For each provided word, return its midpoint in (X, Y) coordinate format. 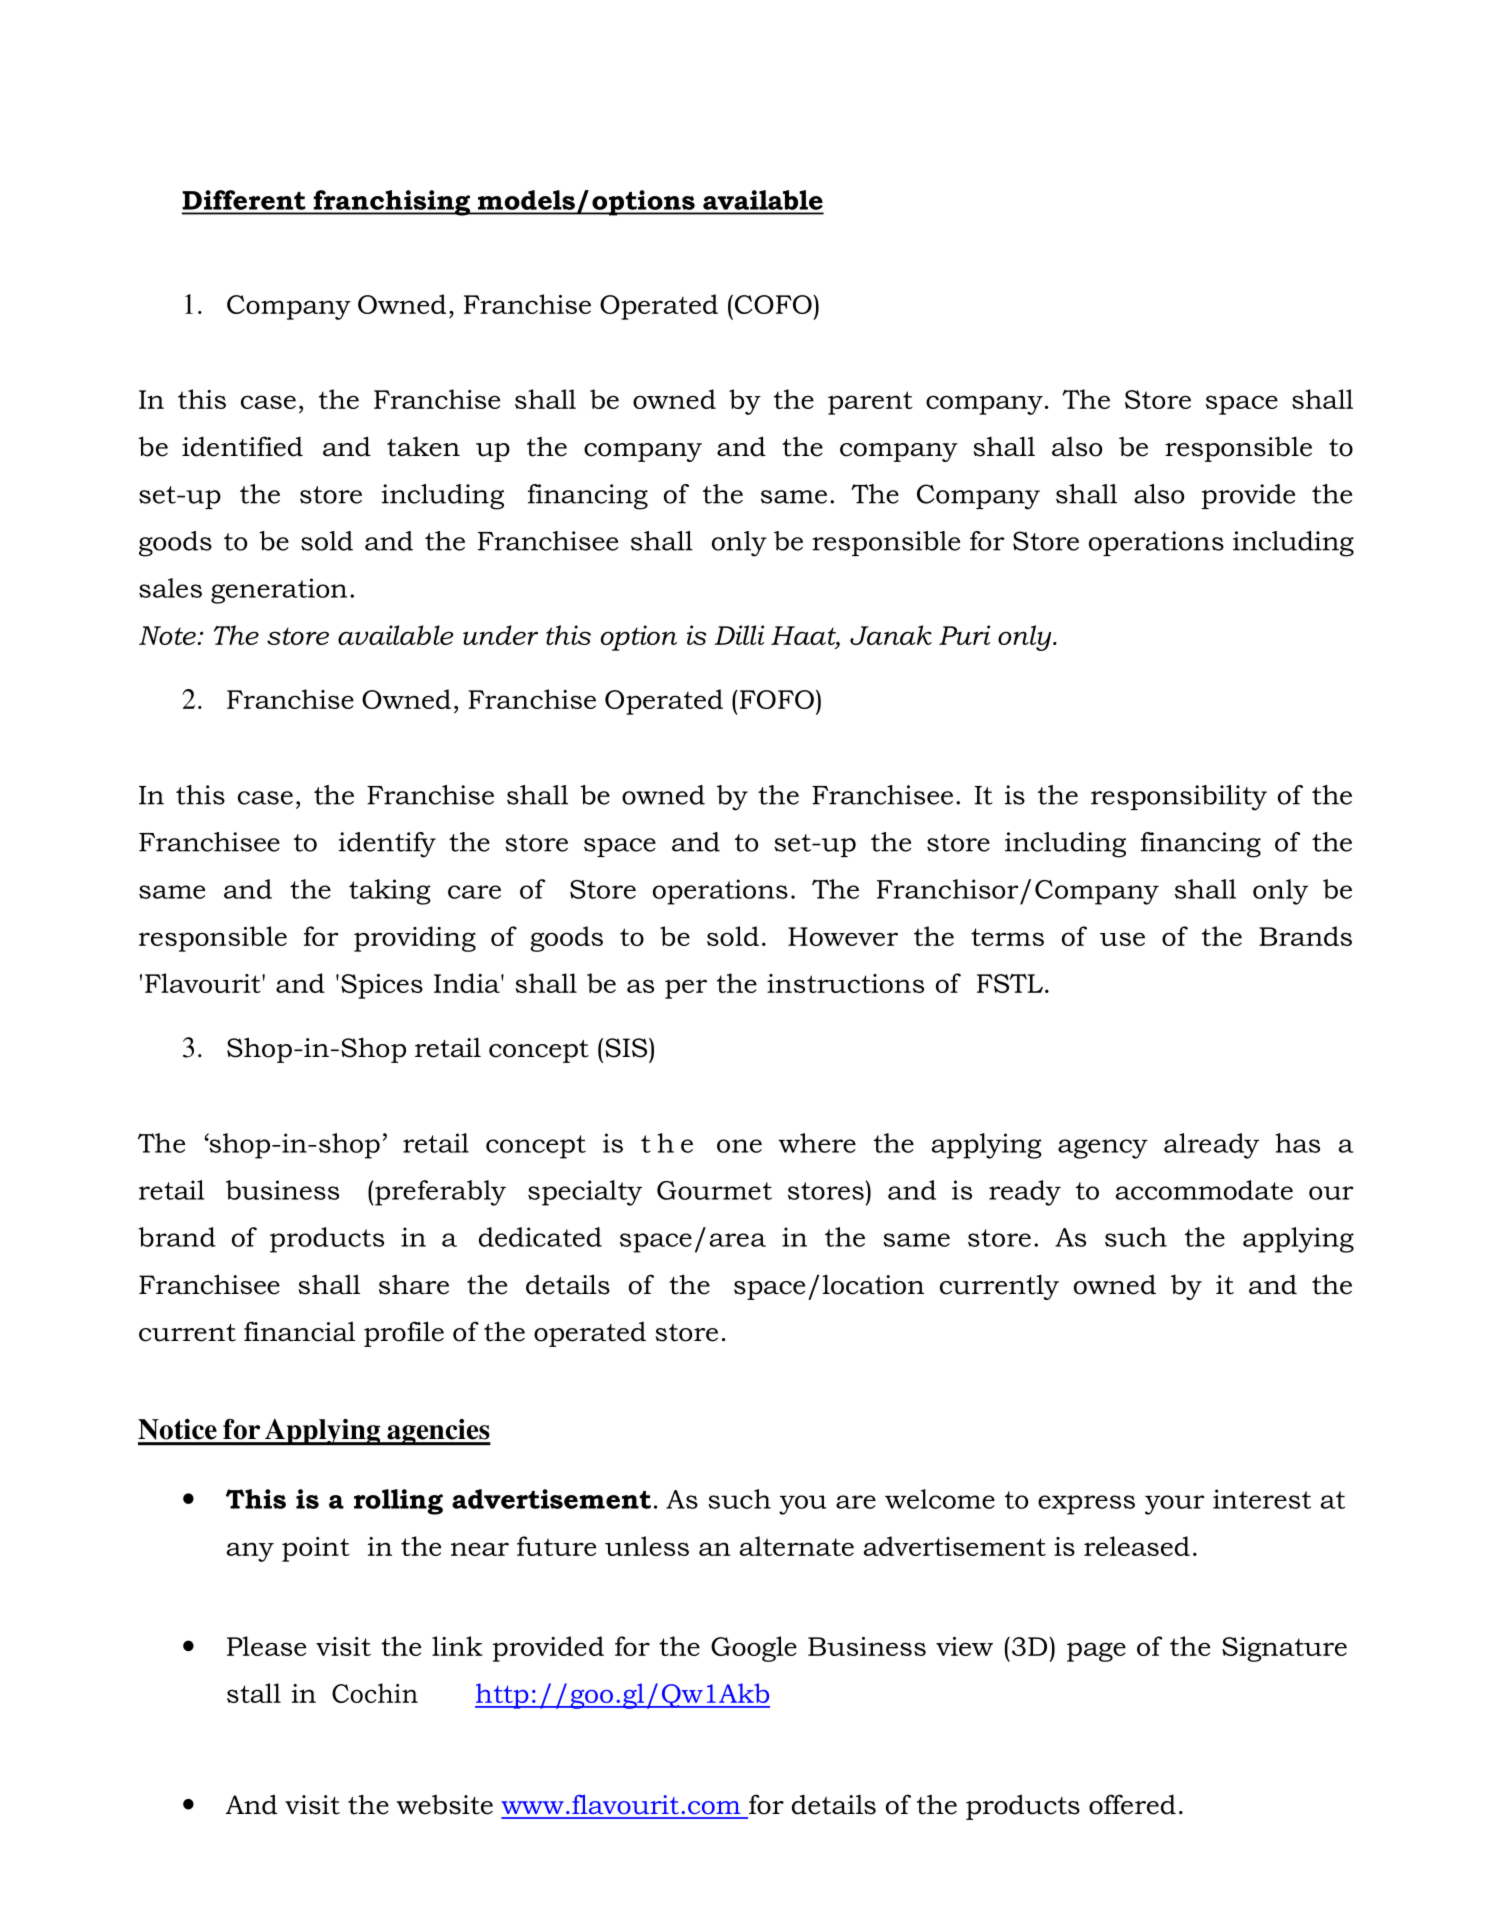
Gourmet (714, 1190)
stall (254, 1693)
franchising (392, 203)
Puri (964, 635)
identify (387, 845)
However (843, 936)
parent (870, 403)
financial (299, 1331)
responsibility (1179, 798)
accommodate (1204, 1190)
